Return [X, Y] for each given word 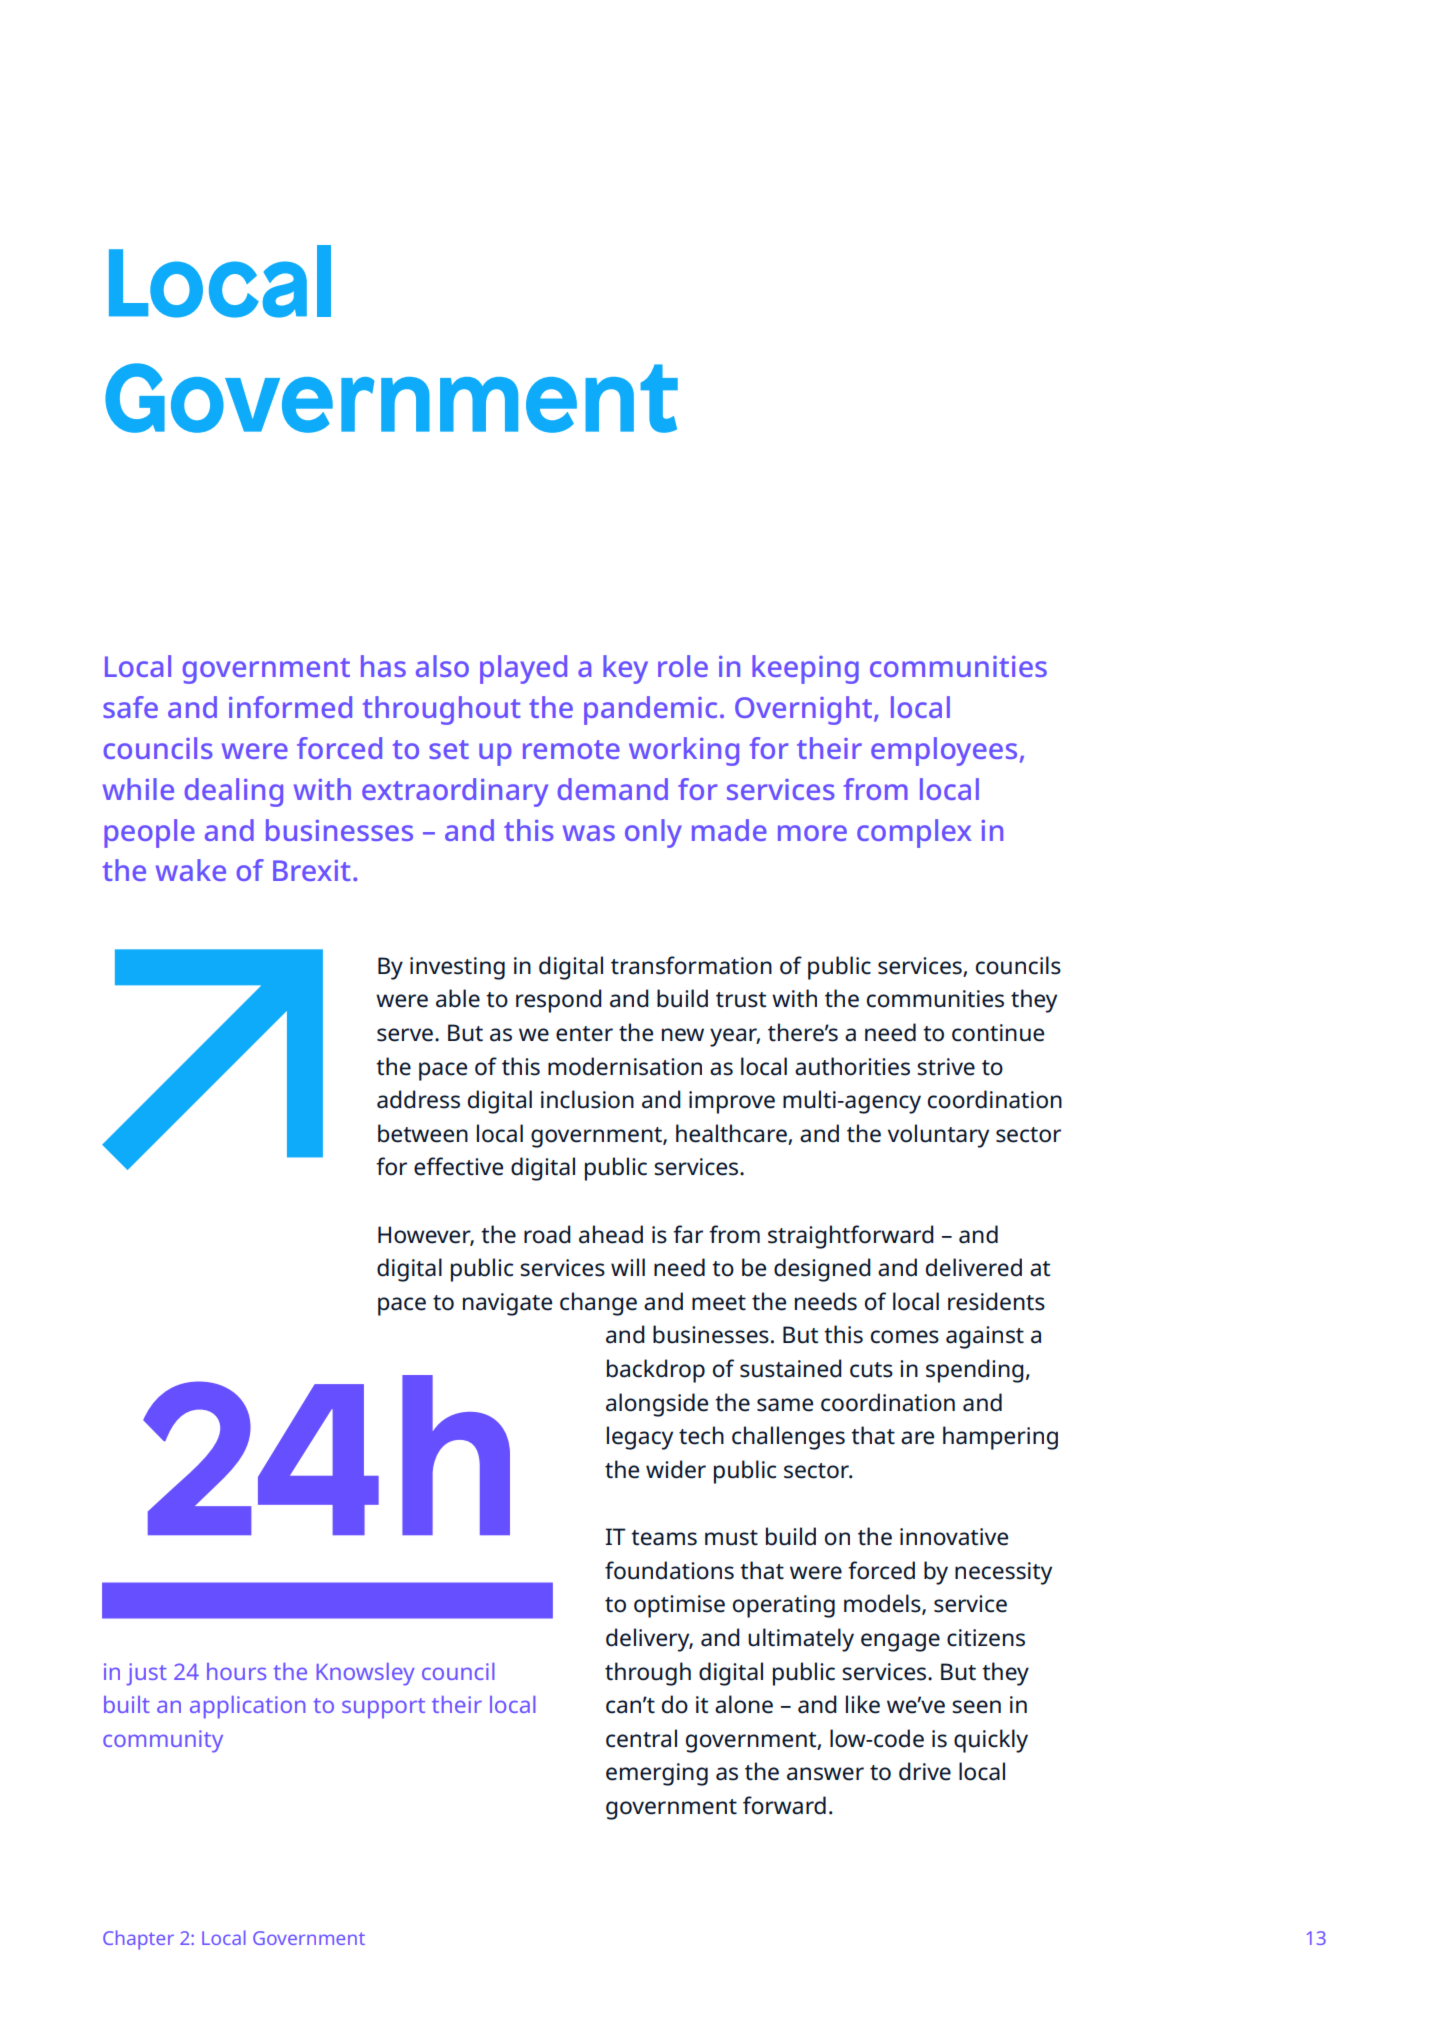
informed [290, 707]
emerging [657, 1774]
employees [944, 751]
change [598, 1304]
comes [905, 1337]
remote [571, 749]
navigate [507, 1304]
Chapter [138, 1940]
